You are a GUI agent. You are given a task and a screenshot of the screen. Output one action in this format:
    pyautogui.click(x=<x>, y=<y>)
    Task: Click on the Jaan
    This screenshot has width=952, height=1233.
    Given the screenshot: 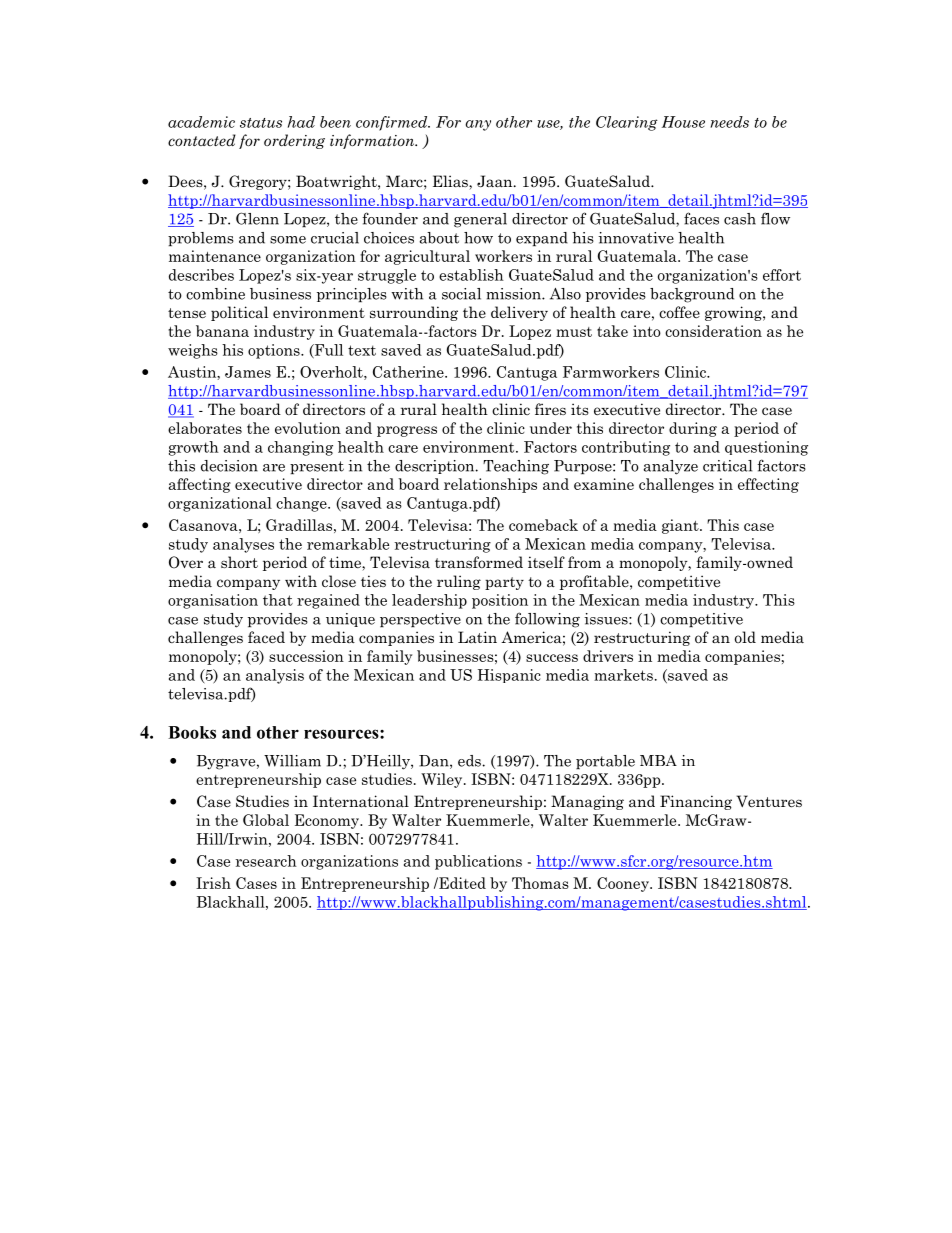 What is the action you would take?
    pyautogui.click(x=496, y=181)
